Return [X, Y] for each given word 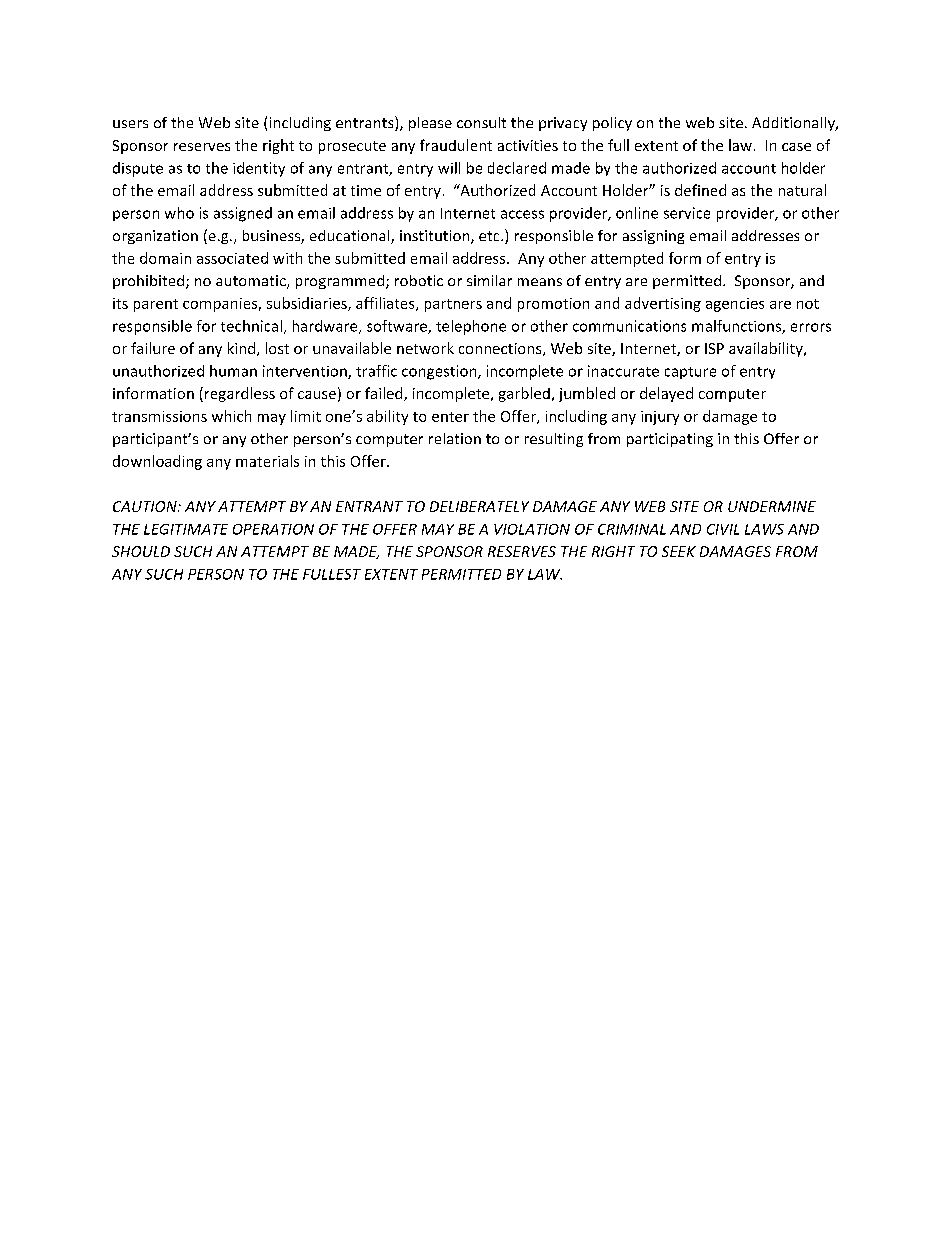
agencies [735, 305]
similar [489, 280]
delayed [666, 394]
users [130, 124]
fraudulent [456, 145]
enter [450, 417]
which [231, 416]
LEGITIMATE [186, 529]
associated [232, 258]
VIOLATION [532, 529]
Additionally [794, 124]
